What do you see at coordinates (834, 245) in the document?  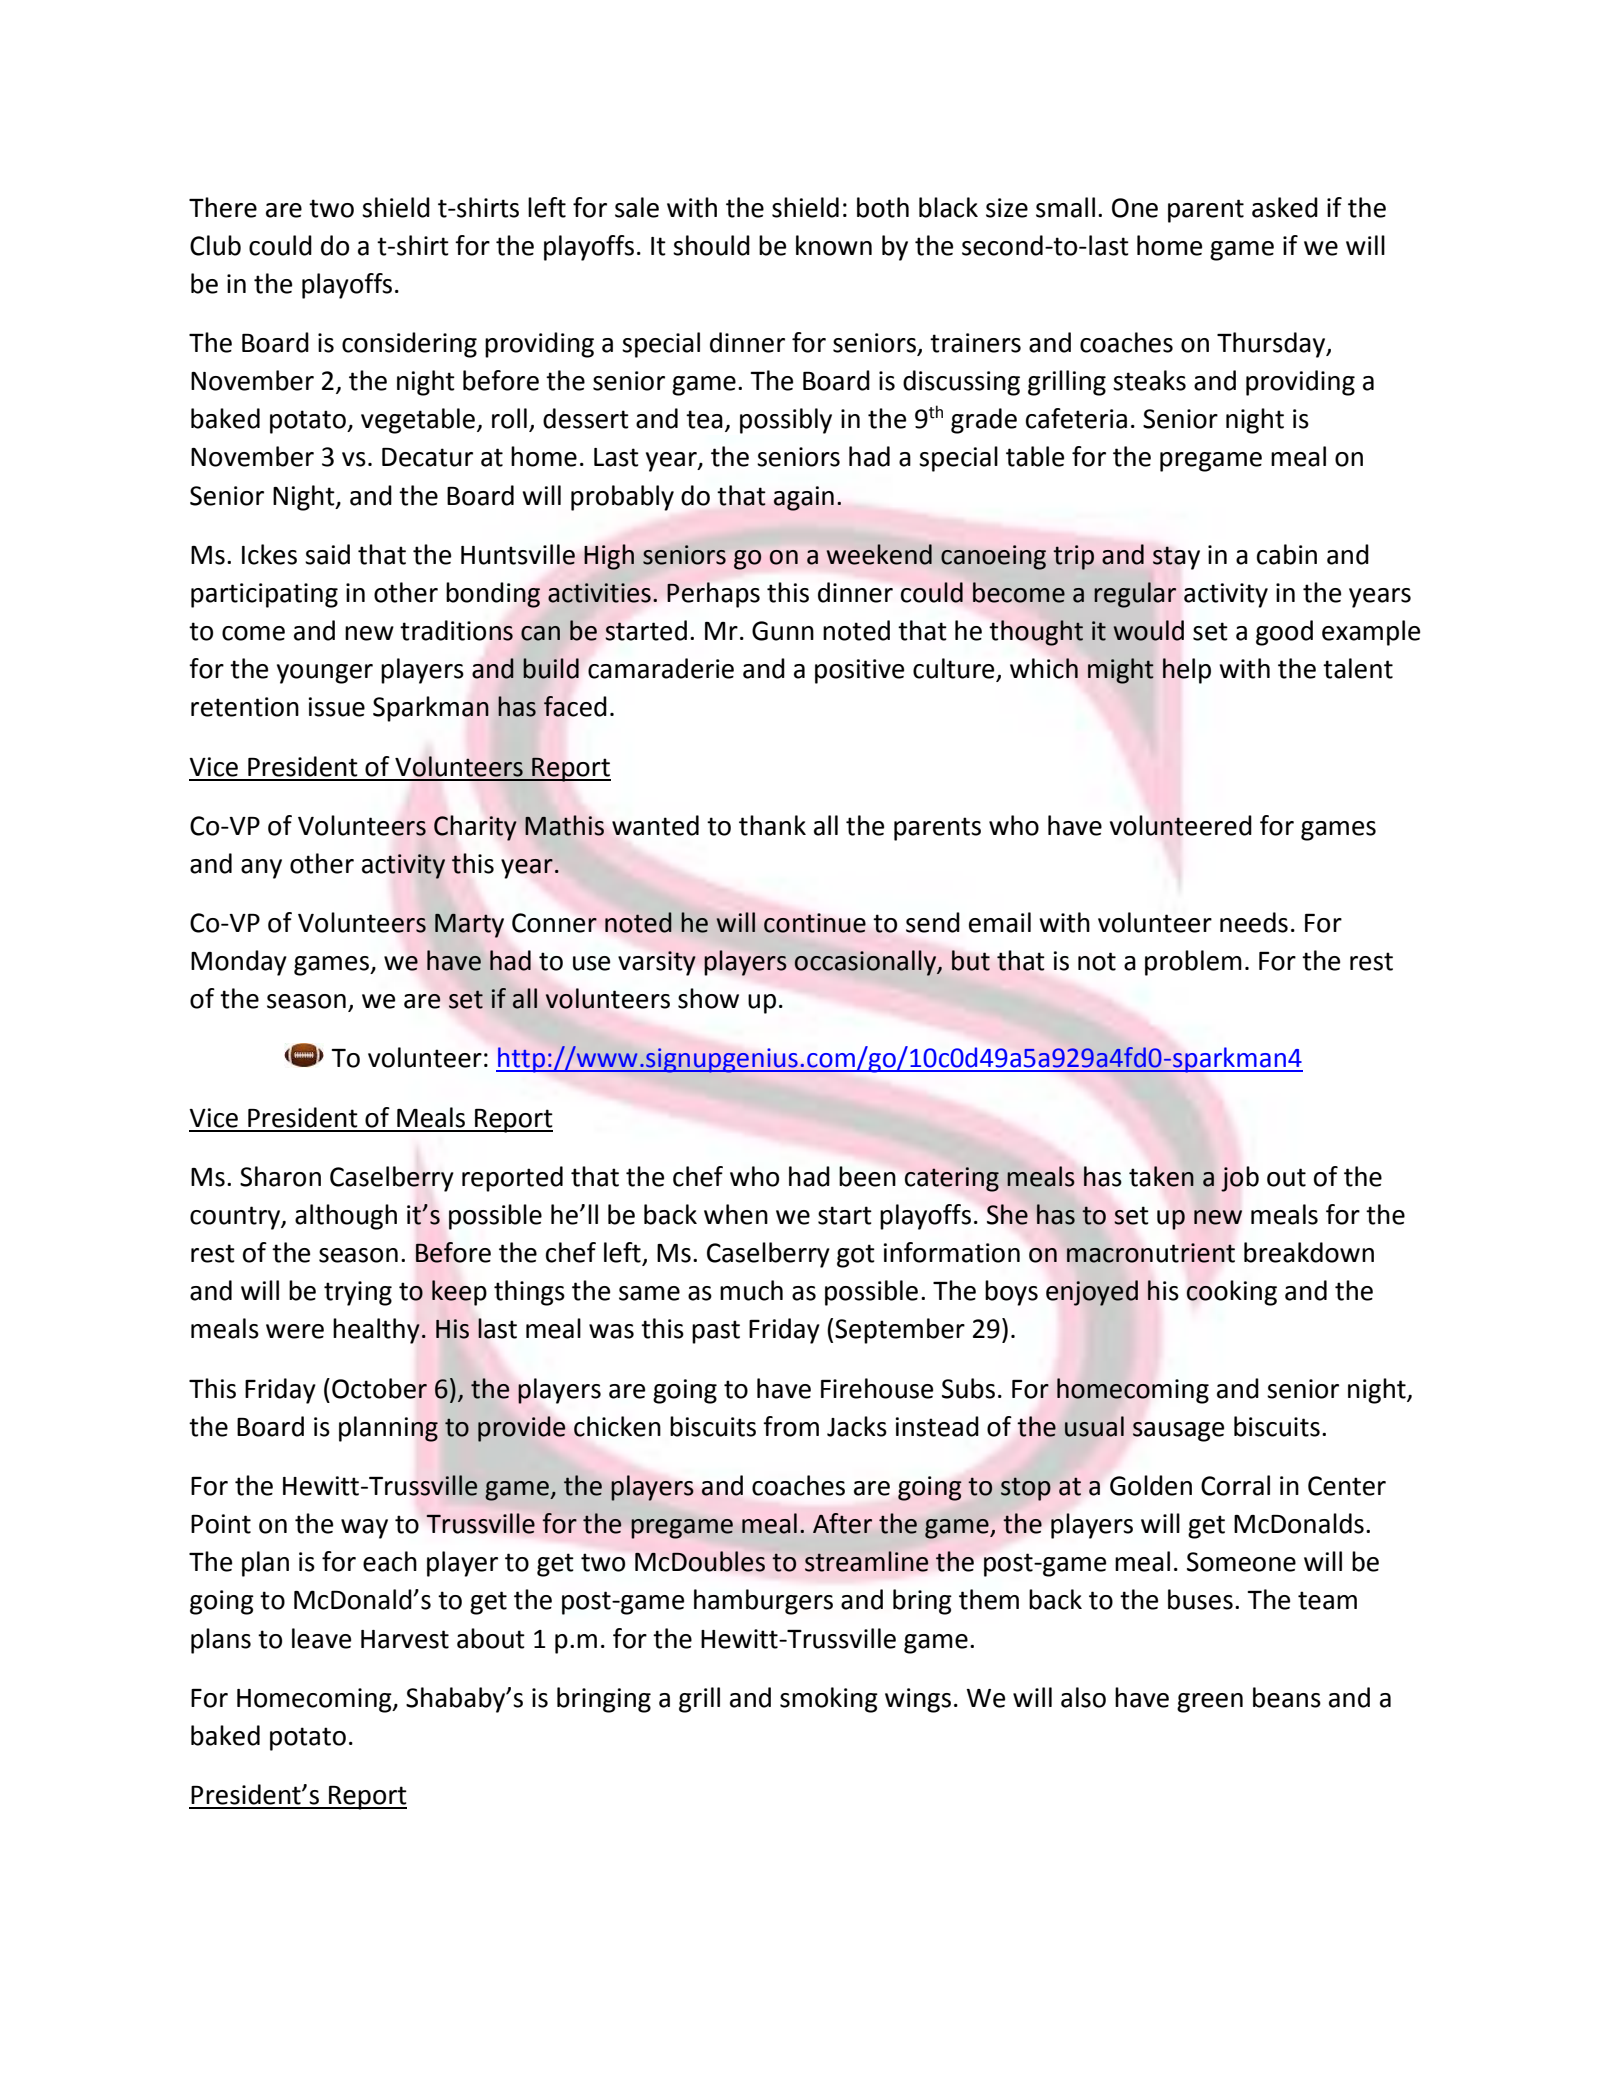 I see `known` at bounding box center [834, 245].
